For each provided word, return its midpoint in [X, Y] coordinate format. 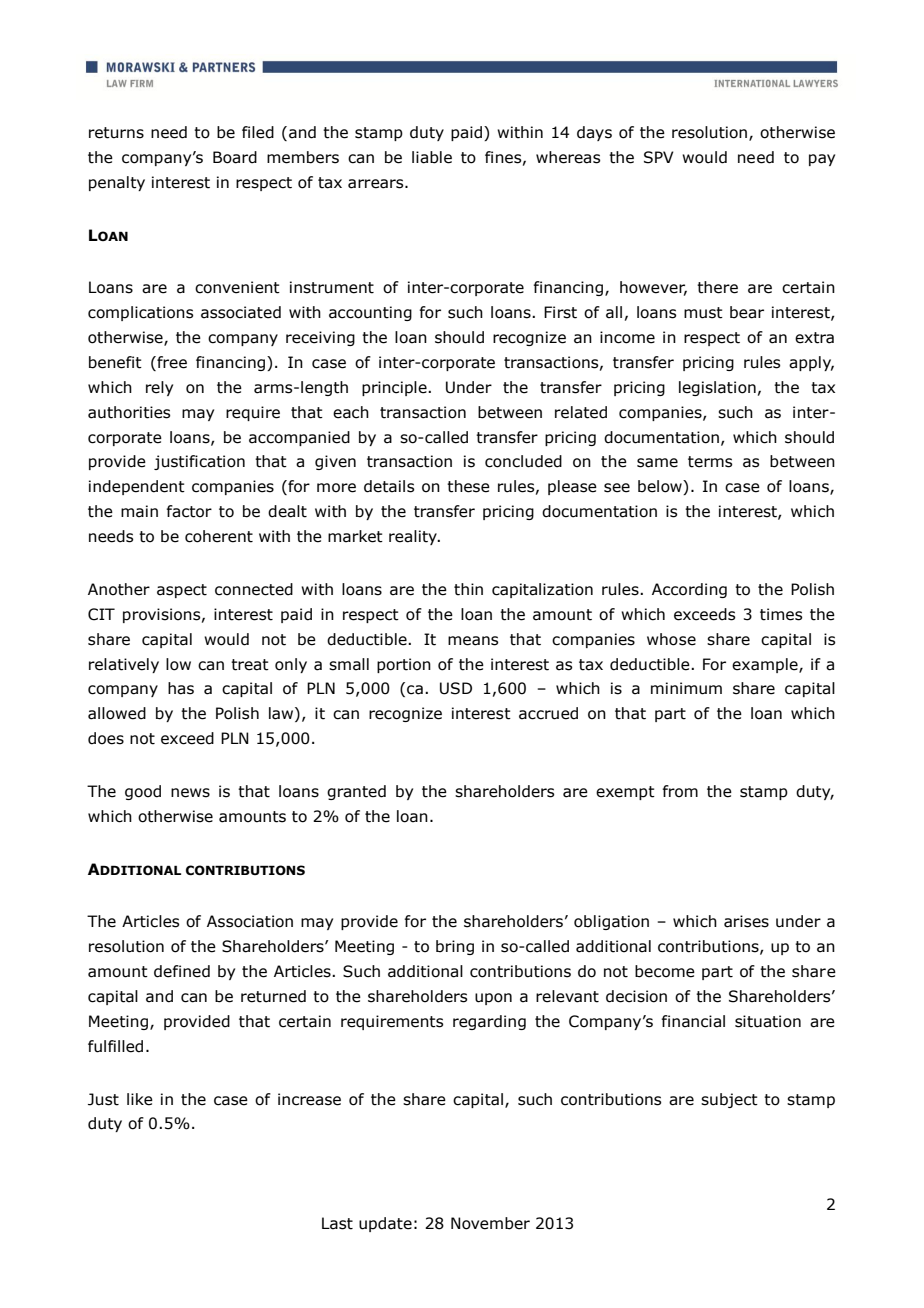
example [766, 665]
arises [746, 921]
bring [455, 947]
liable [432, 157]
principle [395, 388]
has [181, 688]
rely [159, 388]
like [140, 1099]
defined [182, 971]
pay [822, 160]
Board [235, 157]
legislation [717, 388]
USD [456, 688]
